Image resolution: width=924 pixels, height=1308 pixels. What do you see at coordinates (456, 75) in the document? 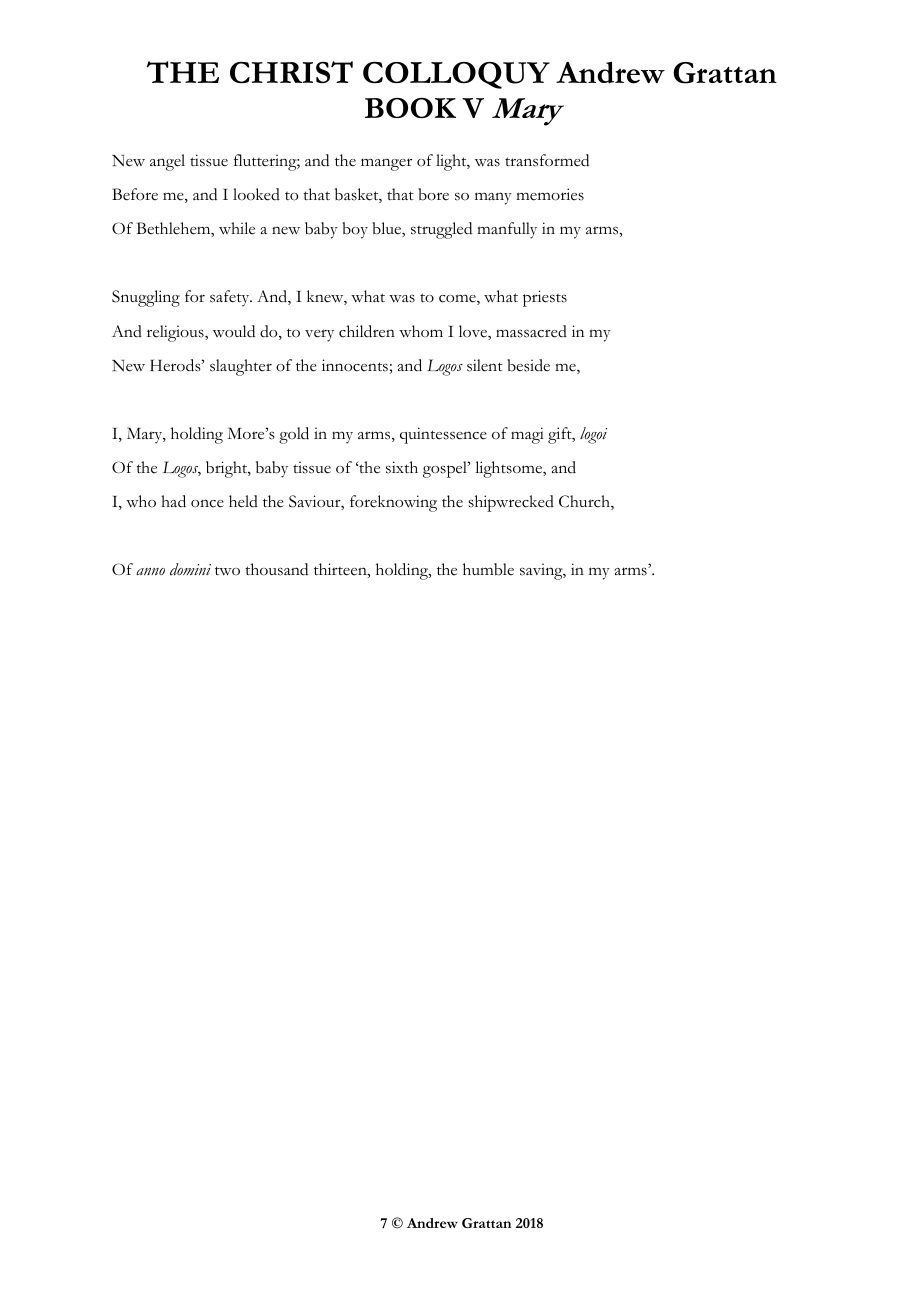
I see `COLLOQUY` at bounding box center [456, 75].
